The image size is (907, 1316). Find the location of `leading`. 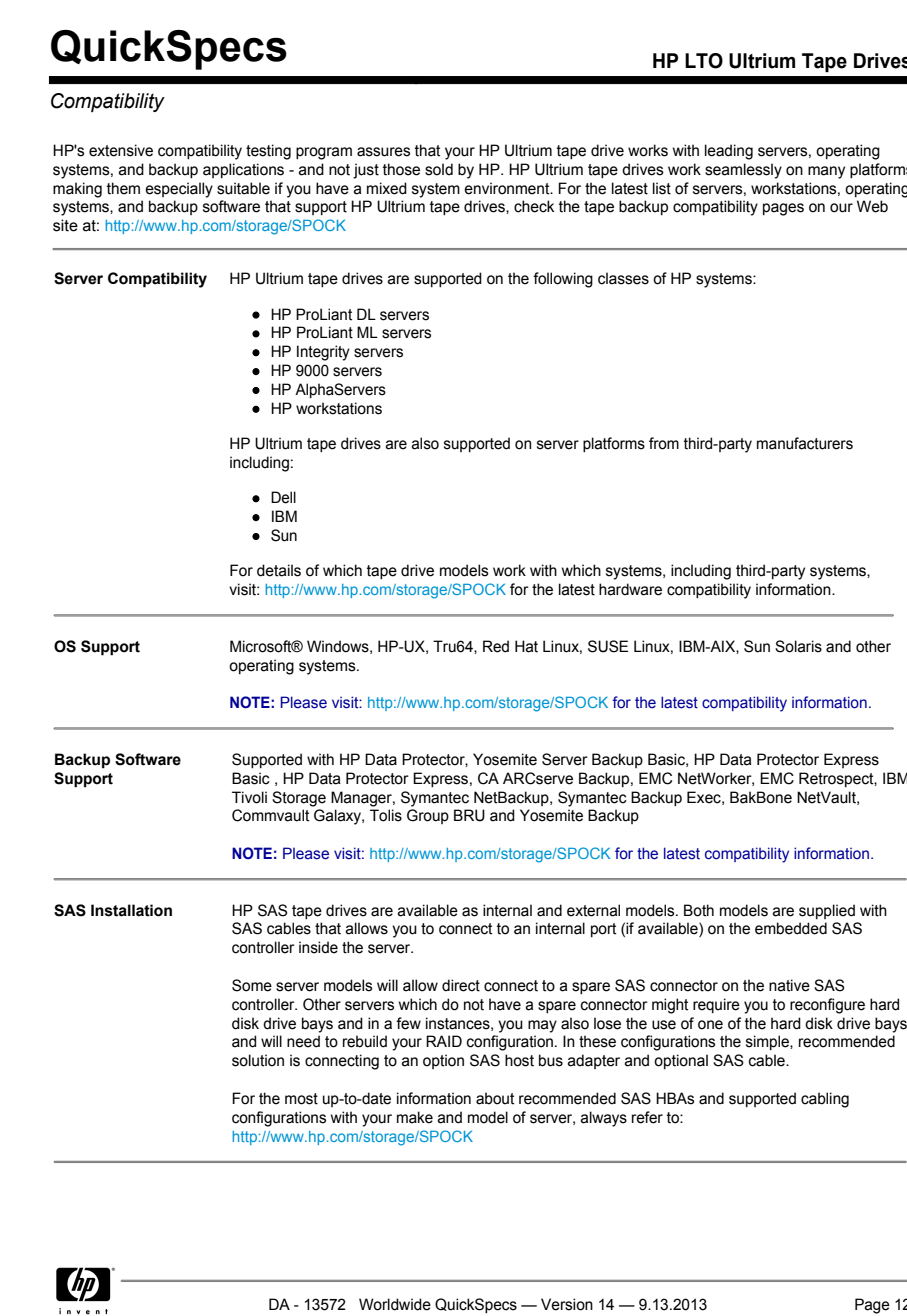

leading is located at coordinates (729, 152).
